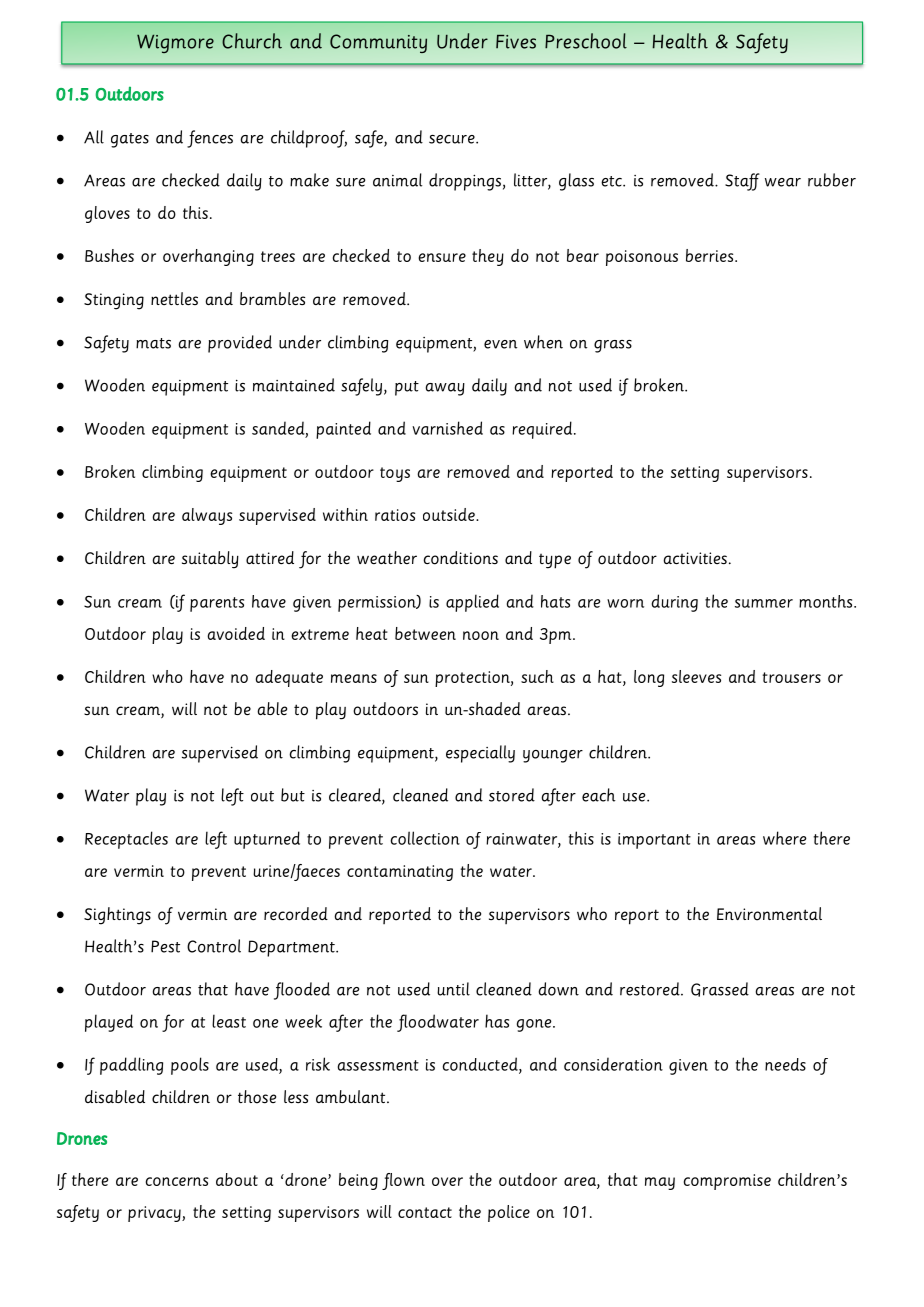 The width and height of the screenshot is (924, 1307). I want to click on nettles, so click(174, 298).
